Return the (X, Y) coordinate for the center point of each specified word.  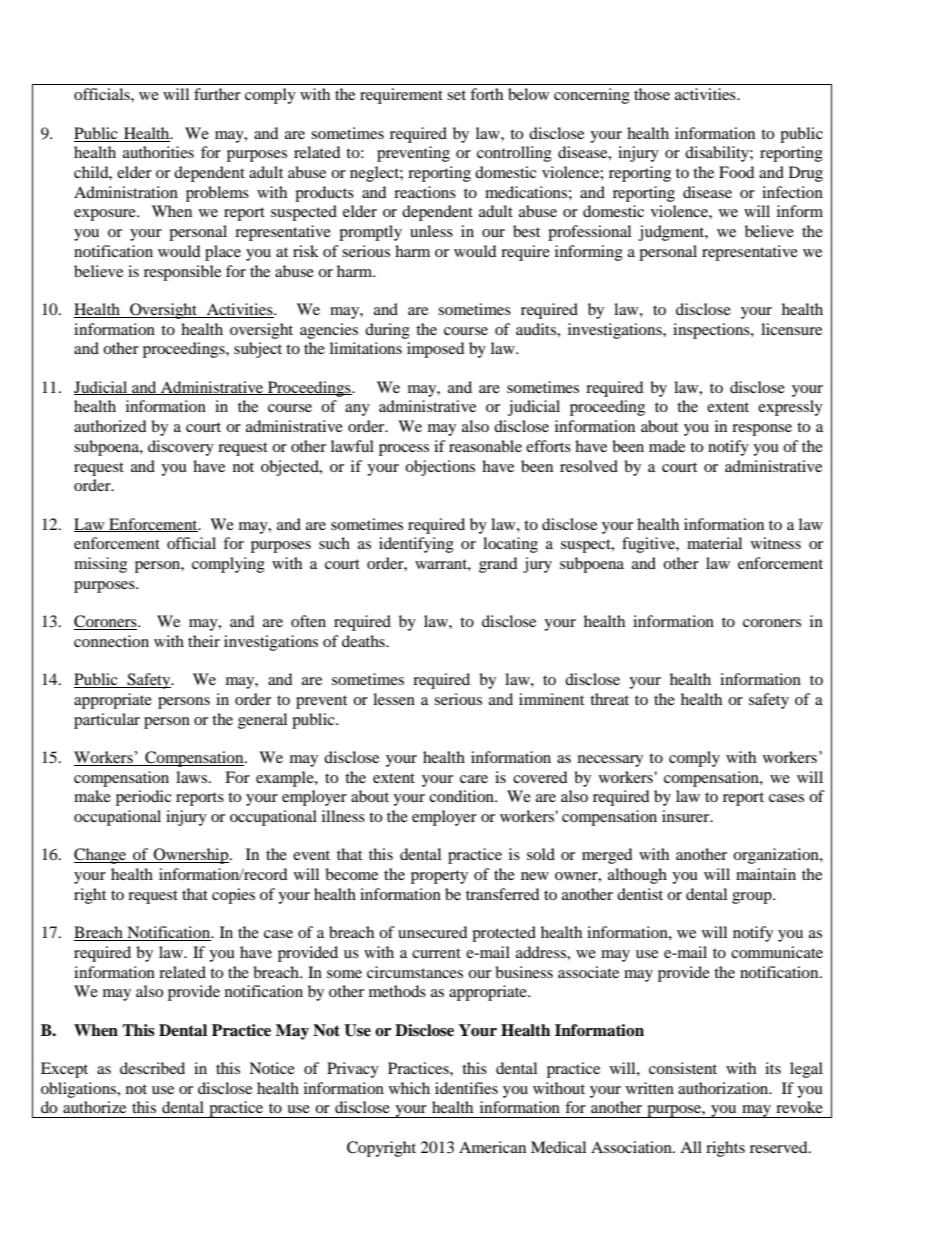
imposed (436, 350)
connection (111, 641)
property (439, 877)
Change (101, 856)
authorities (158, 152)
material (714, 543)
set (456, 95)
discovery (181, 448)
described (152, 1068)
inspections (712, 331)
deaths (364, 641)
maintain (766, 874)
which (409, 1088)
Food (737, 172)
